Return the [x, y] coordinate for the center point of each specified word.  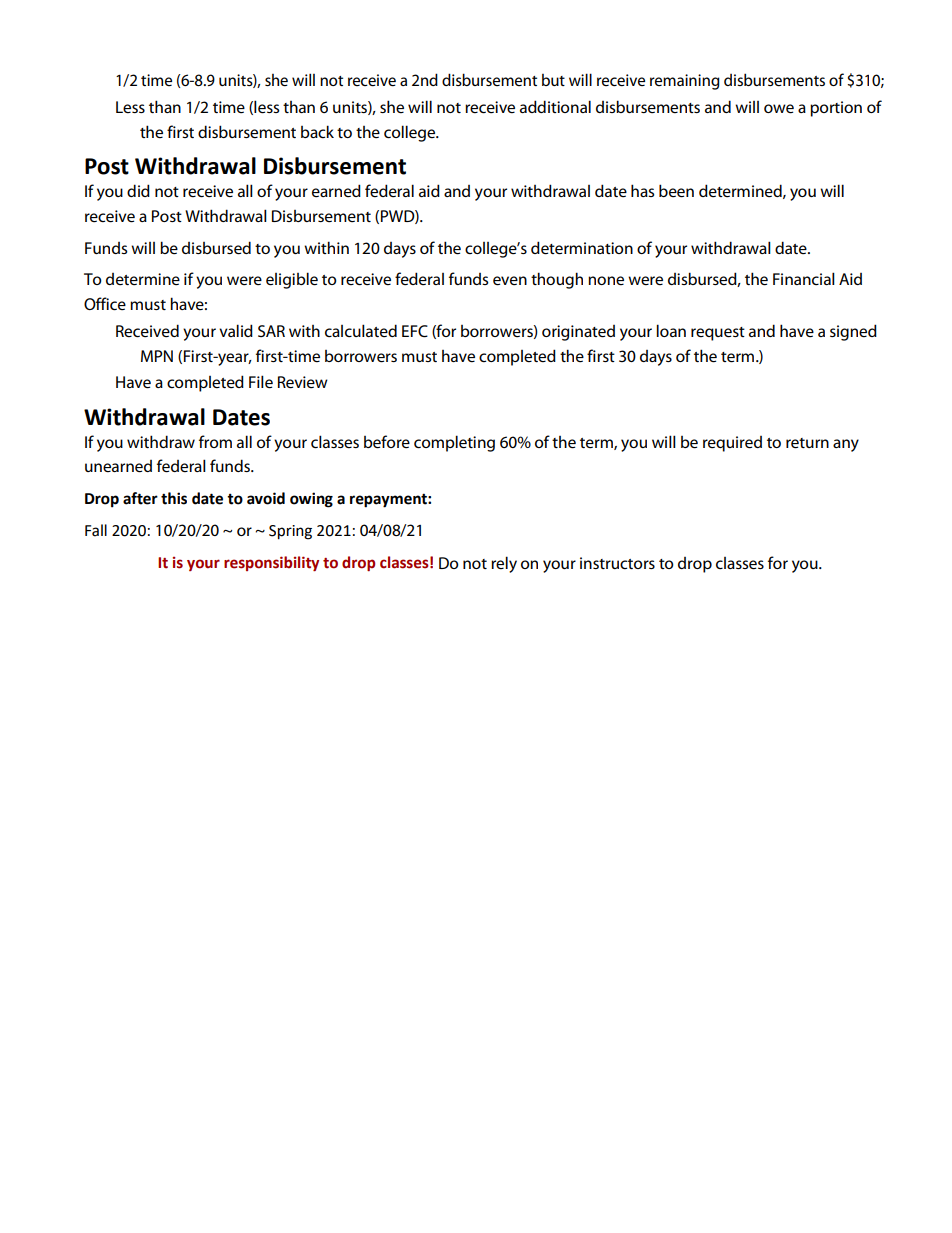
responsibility [271, 563]
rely [504, 564]
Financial [804, 278]
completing [454, 443]
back [317, 131]
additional [555, 106]
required [732, 444]
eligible [292, 280]
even [510, 281]
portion [836, 109]
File [261, 382]
